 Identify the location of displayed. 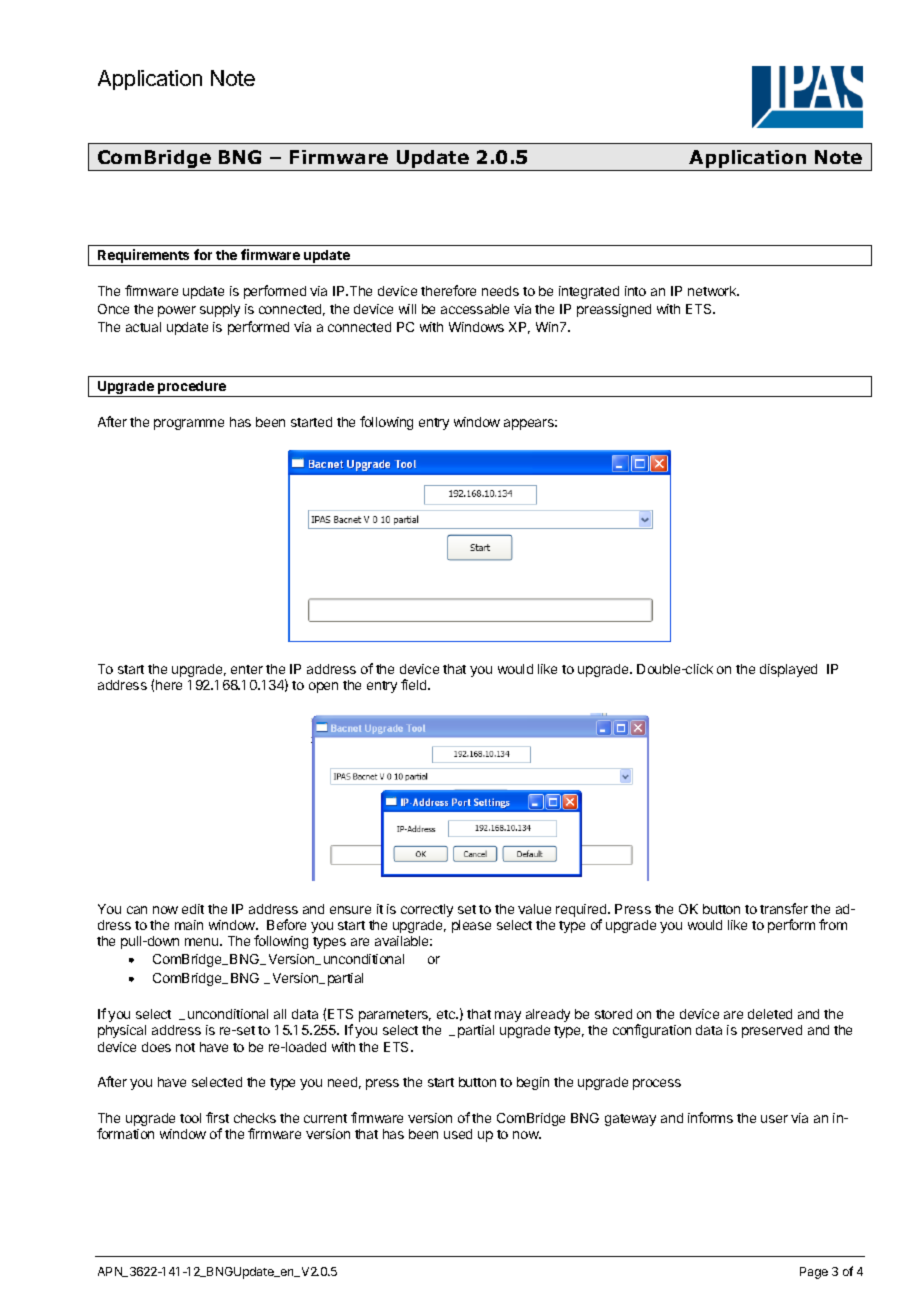
(788, 670).
